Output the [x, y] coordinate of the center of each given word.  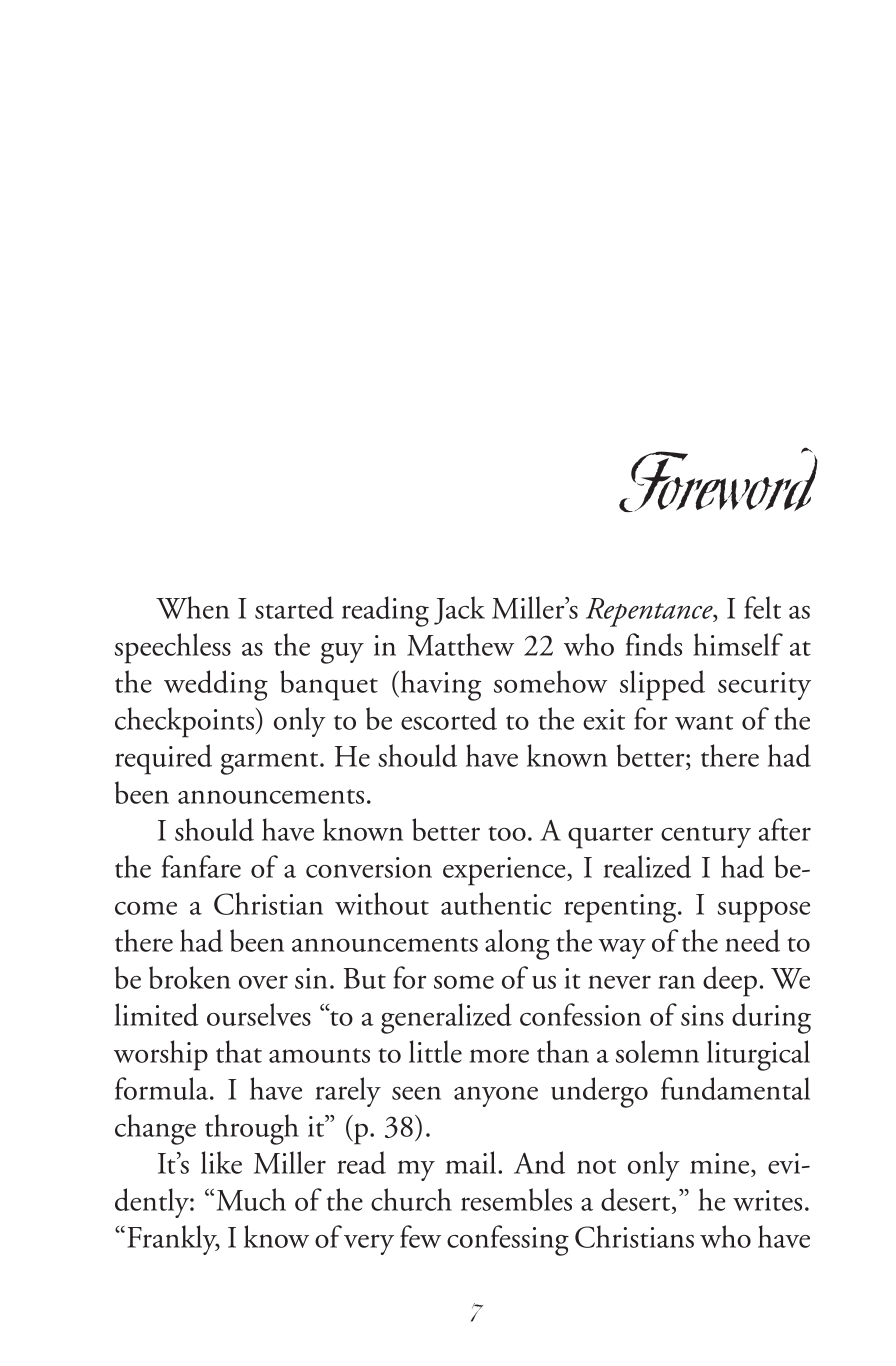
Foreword [718, 479]
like [221, 1162]
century [706, 837]
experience [505, 871]
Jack [459, 610]
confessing [508, 1240]
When [192, 607]
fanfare [201, 866]
